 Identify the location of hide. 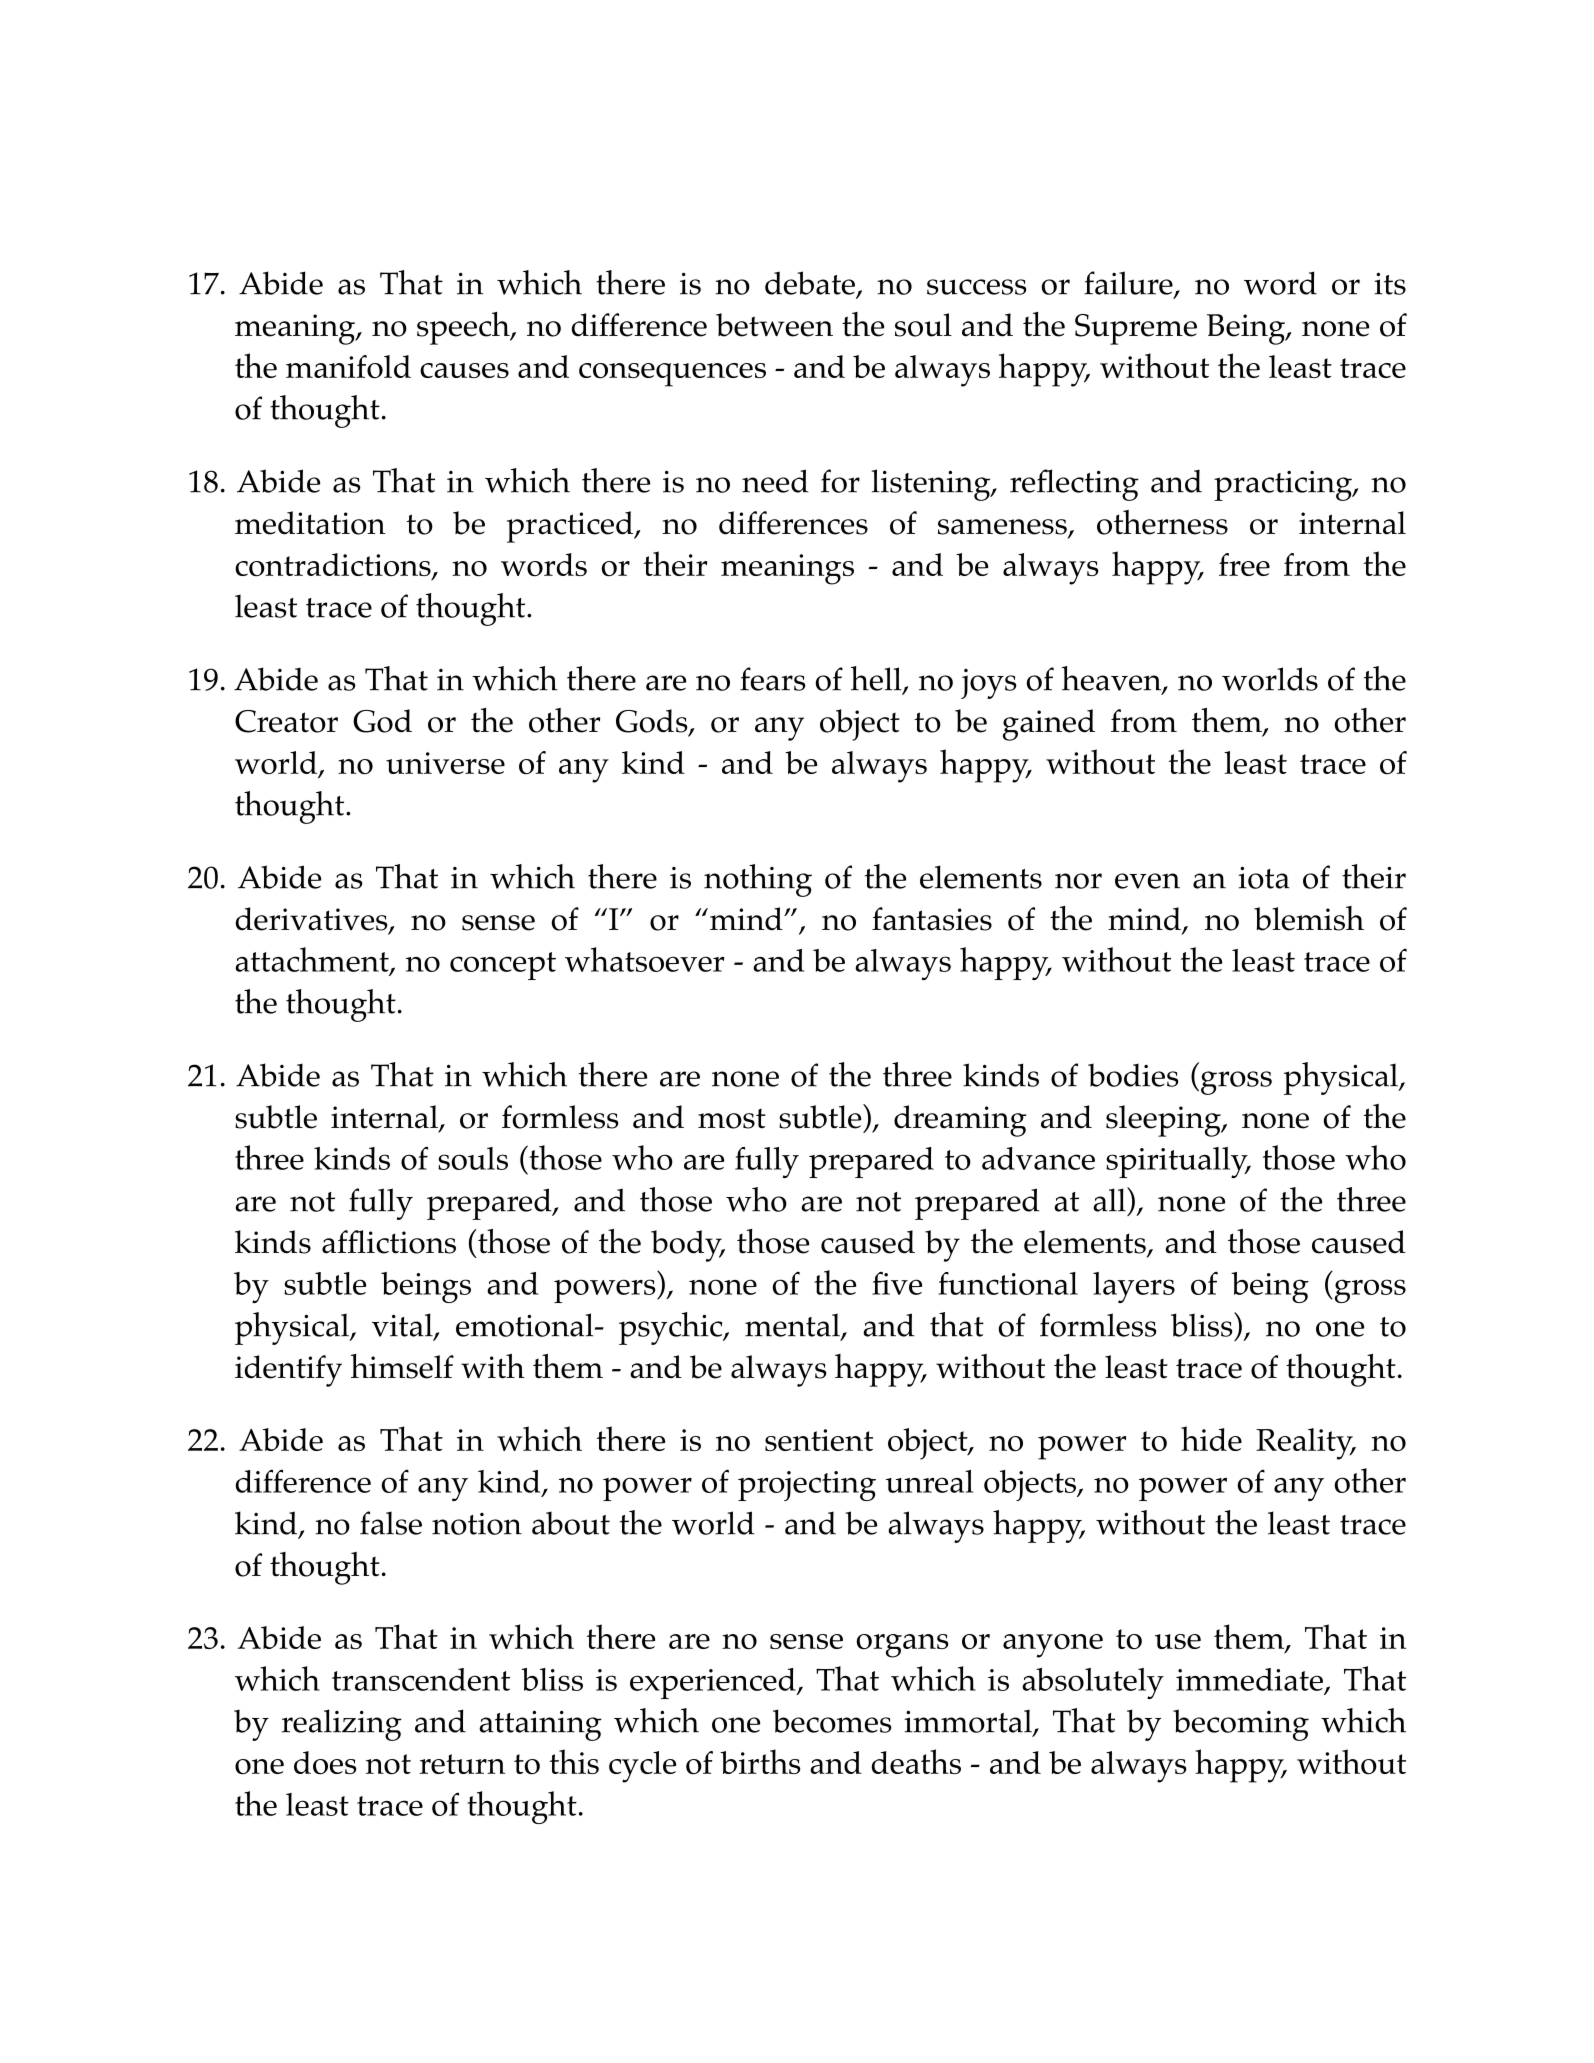
(1211, 1438).
